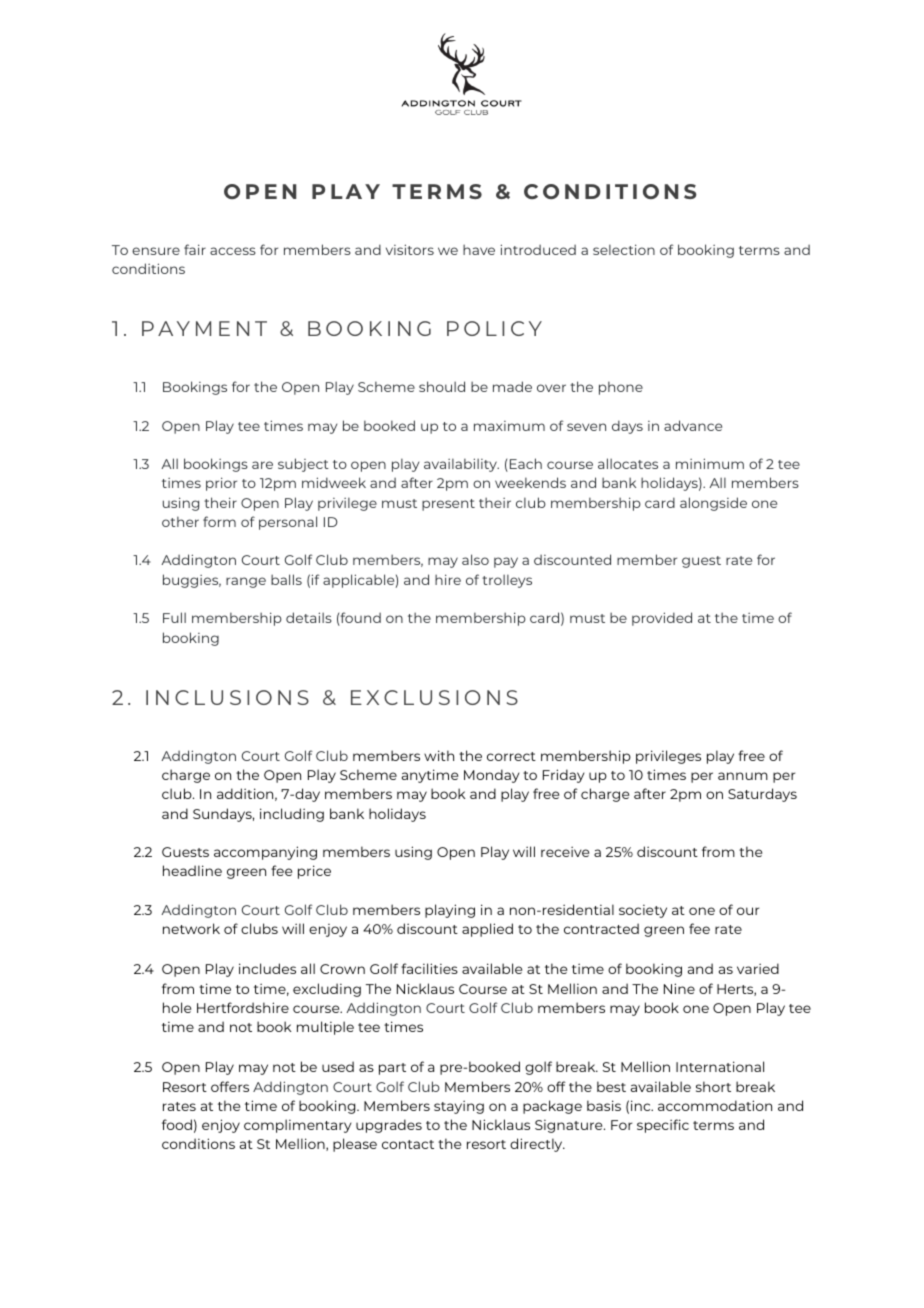 The width and height of the document is (924, 1308). Describe the element at coordinates (448, 505) in the document. I see `present` at that location.
